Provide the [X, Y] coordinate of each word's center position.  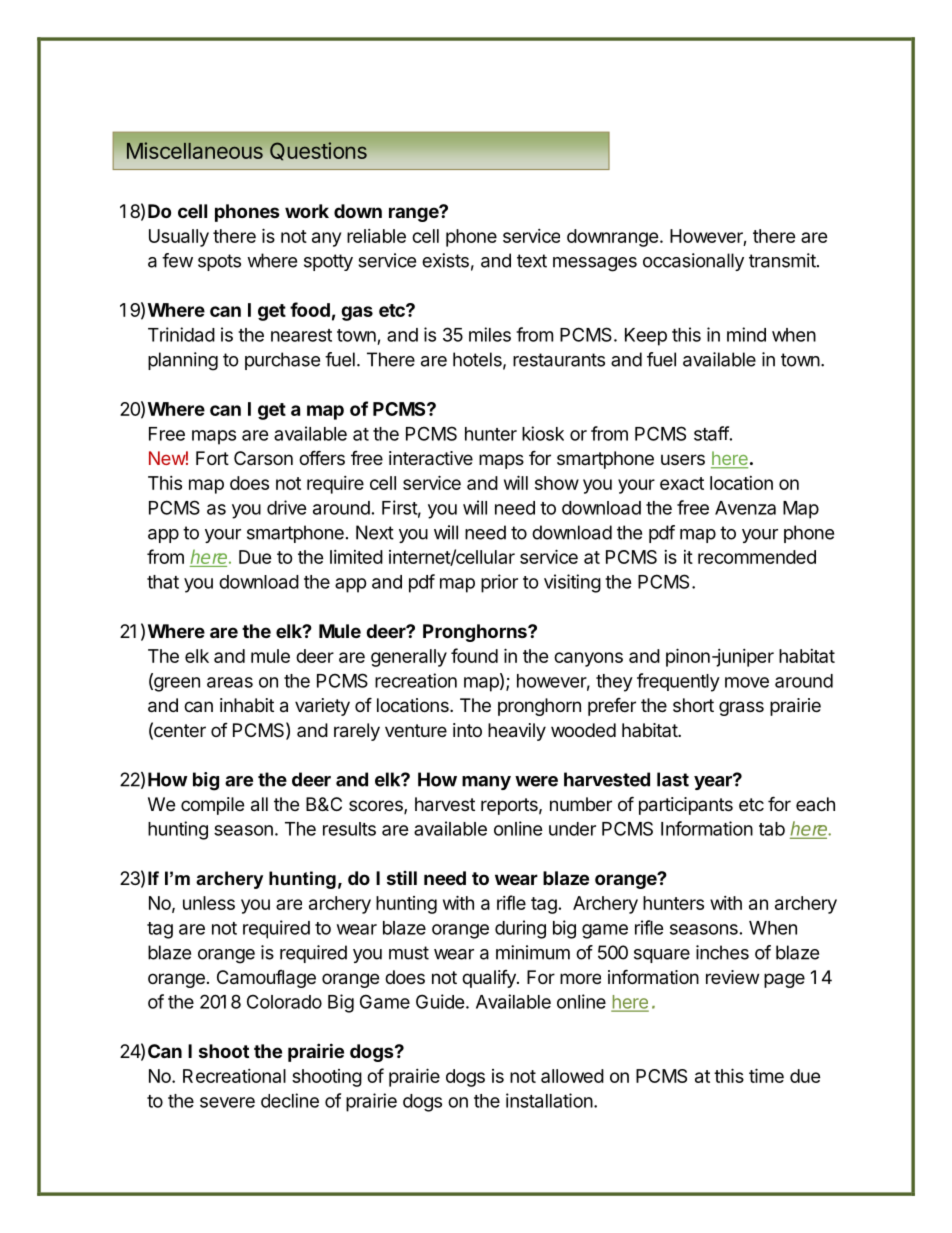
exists [445, 260]
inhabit [247, 705]
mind [746, 334]
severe [227, 1102]
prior [499, 583]
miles [490, 334]
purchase [282, 361]
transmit [782, 260]
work [307, 211]
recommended [757, 557]
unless [209, 903]
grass [741, 708]
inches [722, 952]
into [467, 730]
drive [287, 507]
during [520, 929]
